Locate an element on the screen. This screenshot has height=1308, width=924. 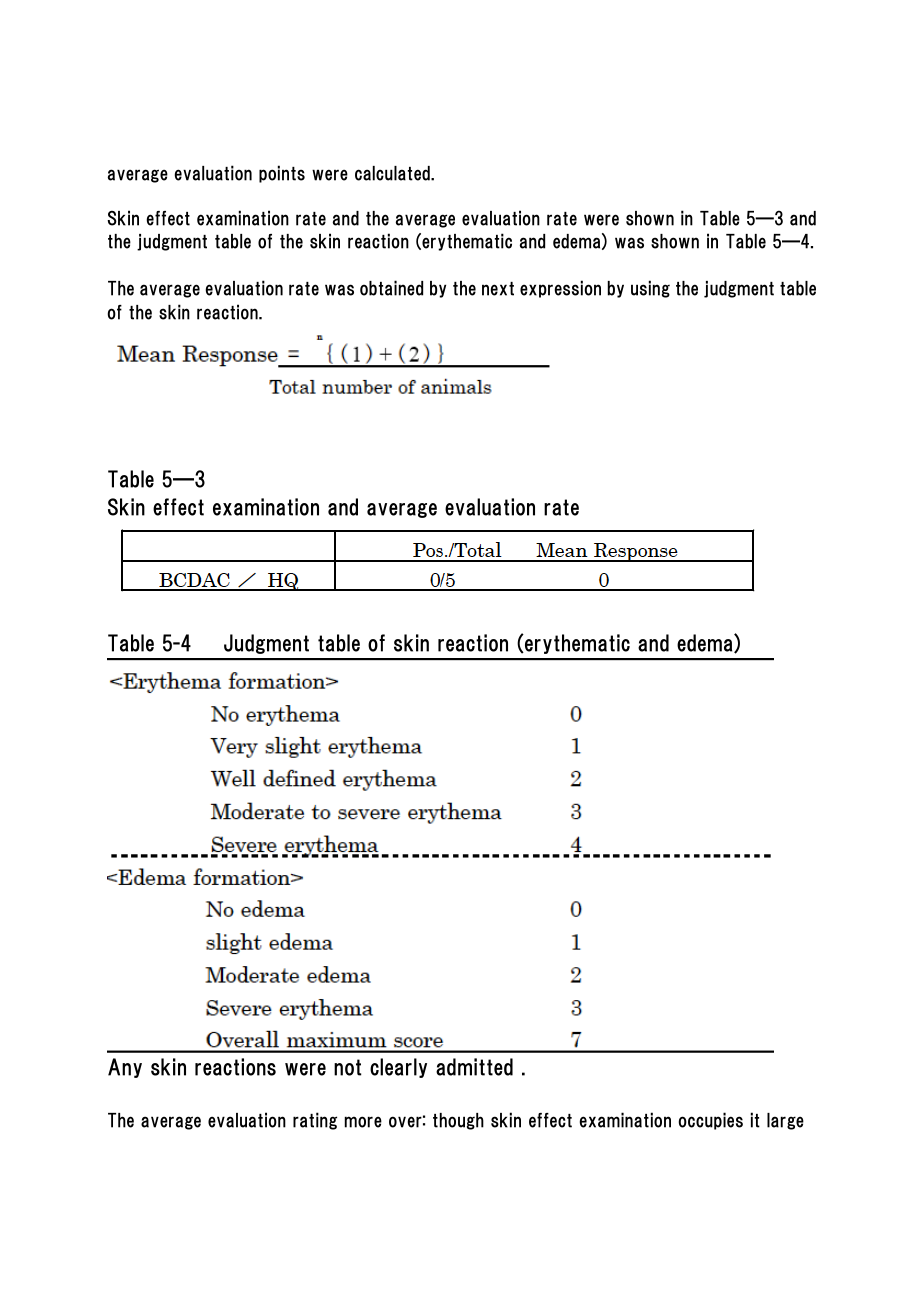
not is located at coordinates (347, 1067).
